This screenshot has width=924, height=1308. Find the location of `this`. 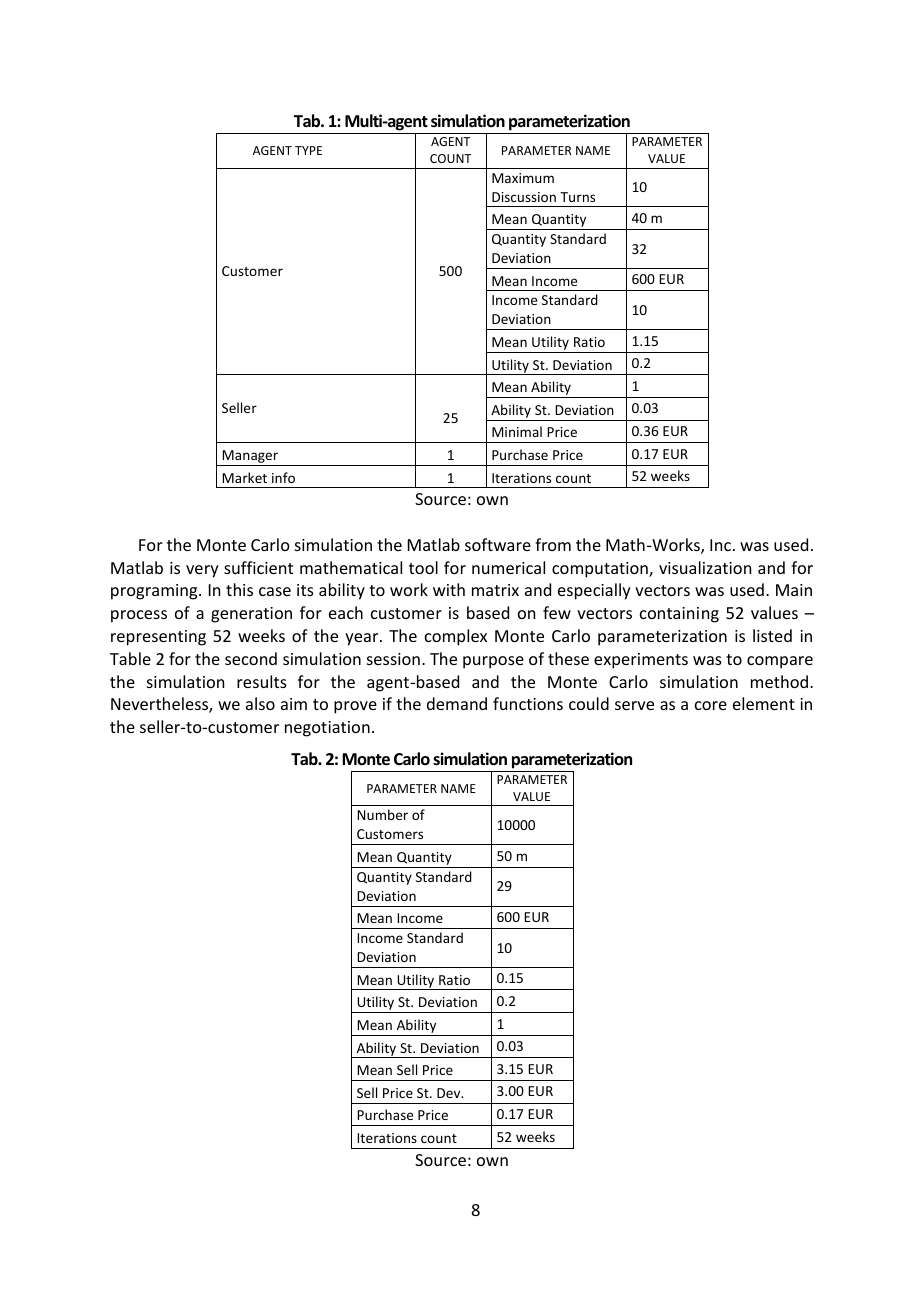

this is located at coordinates (239, 589).
